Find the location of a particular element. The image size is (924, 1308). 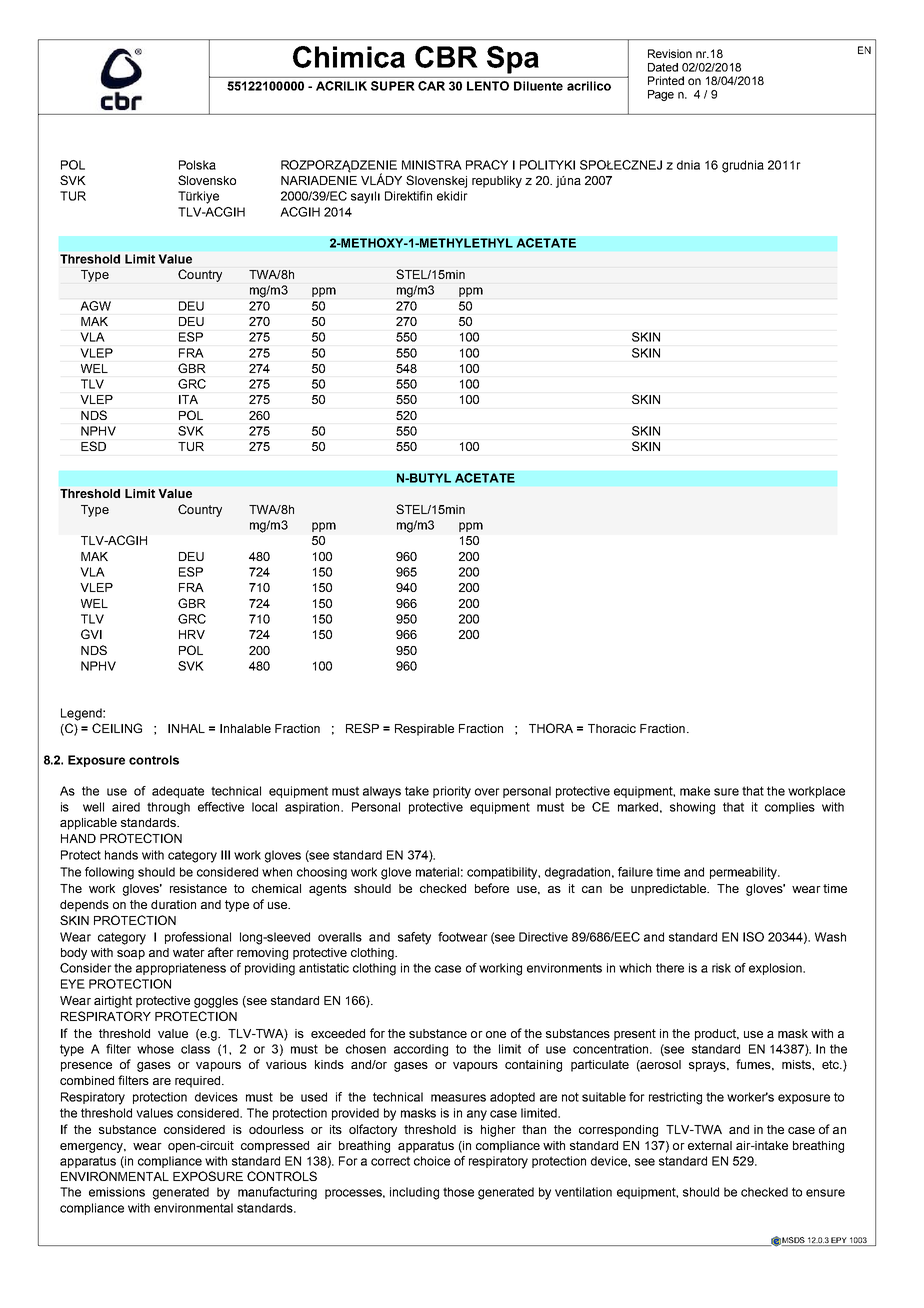

SUPER is located at coordinates (392, 86).
